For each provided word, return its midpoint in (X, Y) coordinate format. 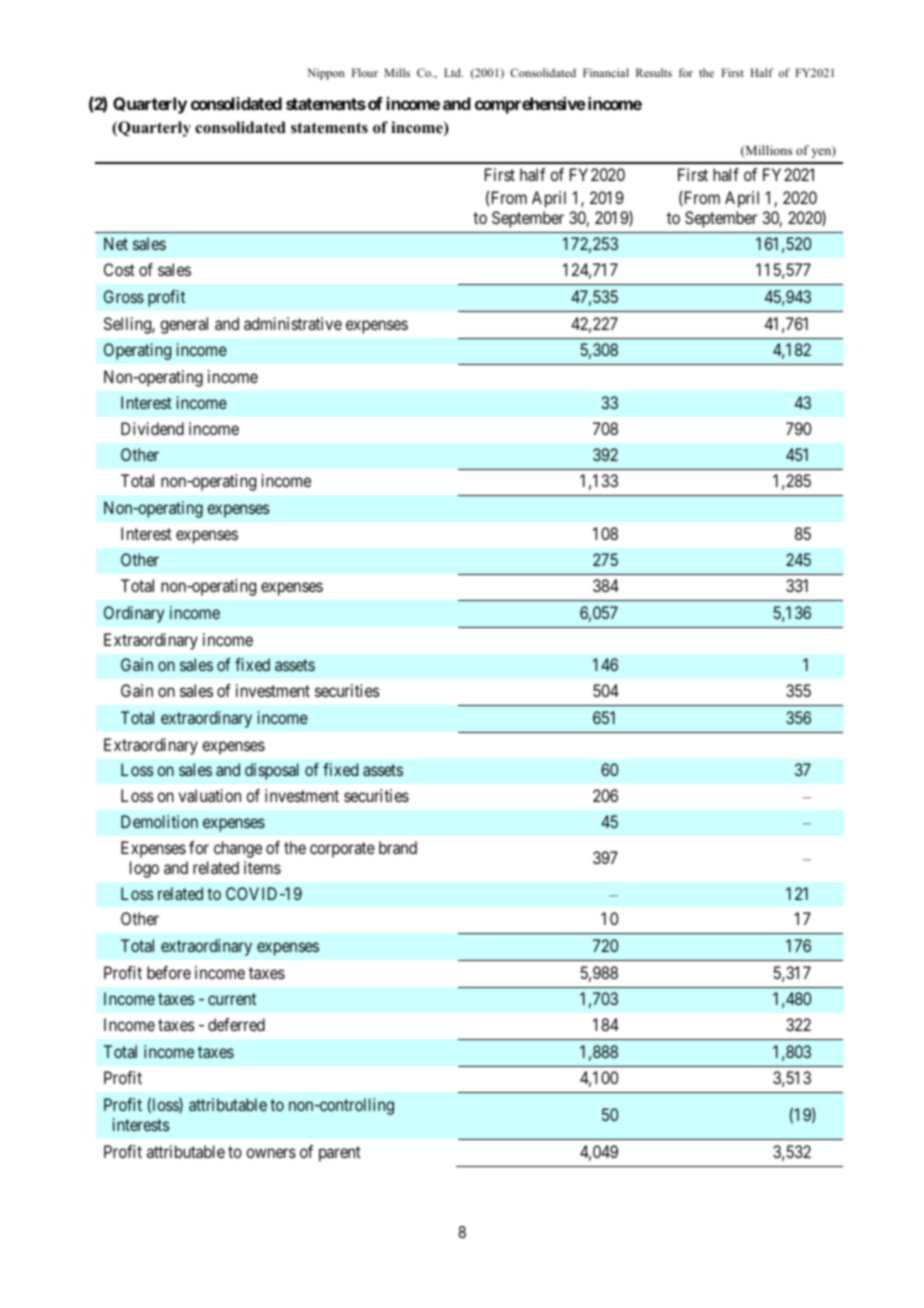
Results (654, 72)
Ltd (453, 72)
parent (340, 1154)
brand (398, 847)
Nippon (326, 74)
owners (271, 1153)
